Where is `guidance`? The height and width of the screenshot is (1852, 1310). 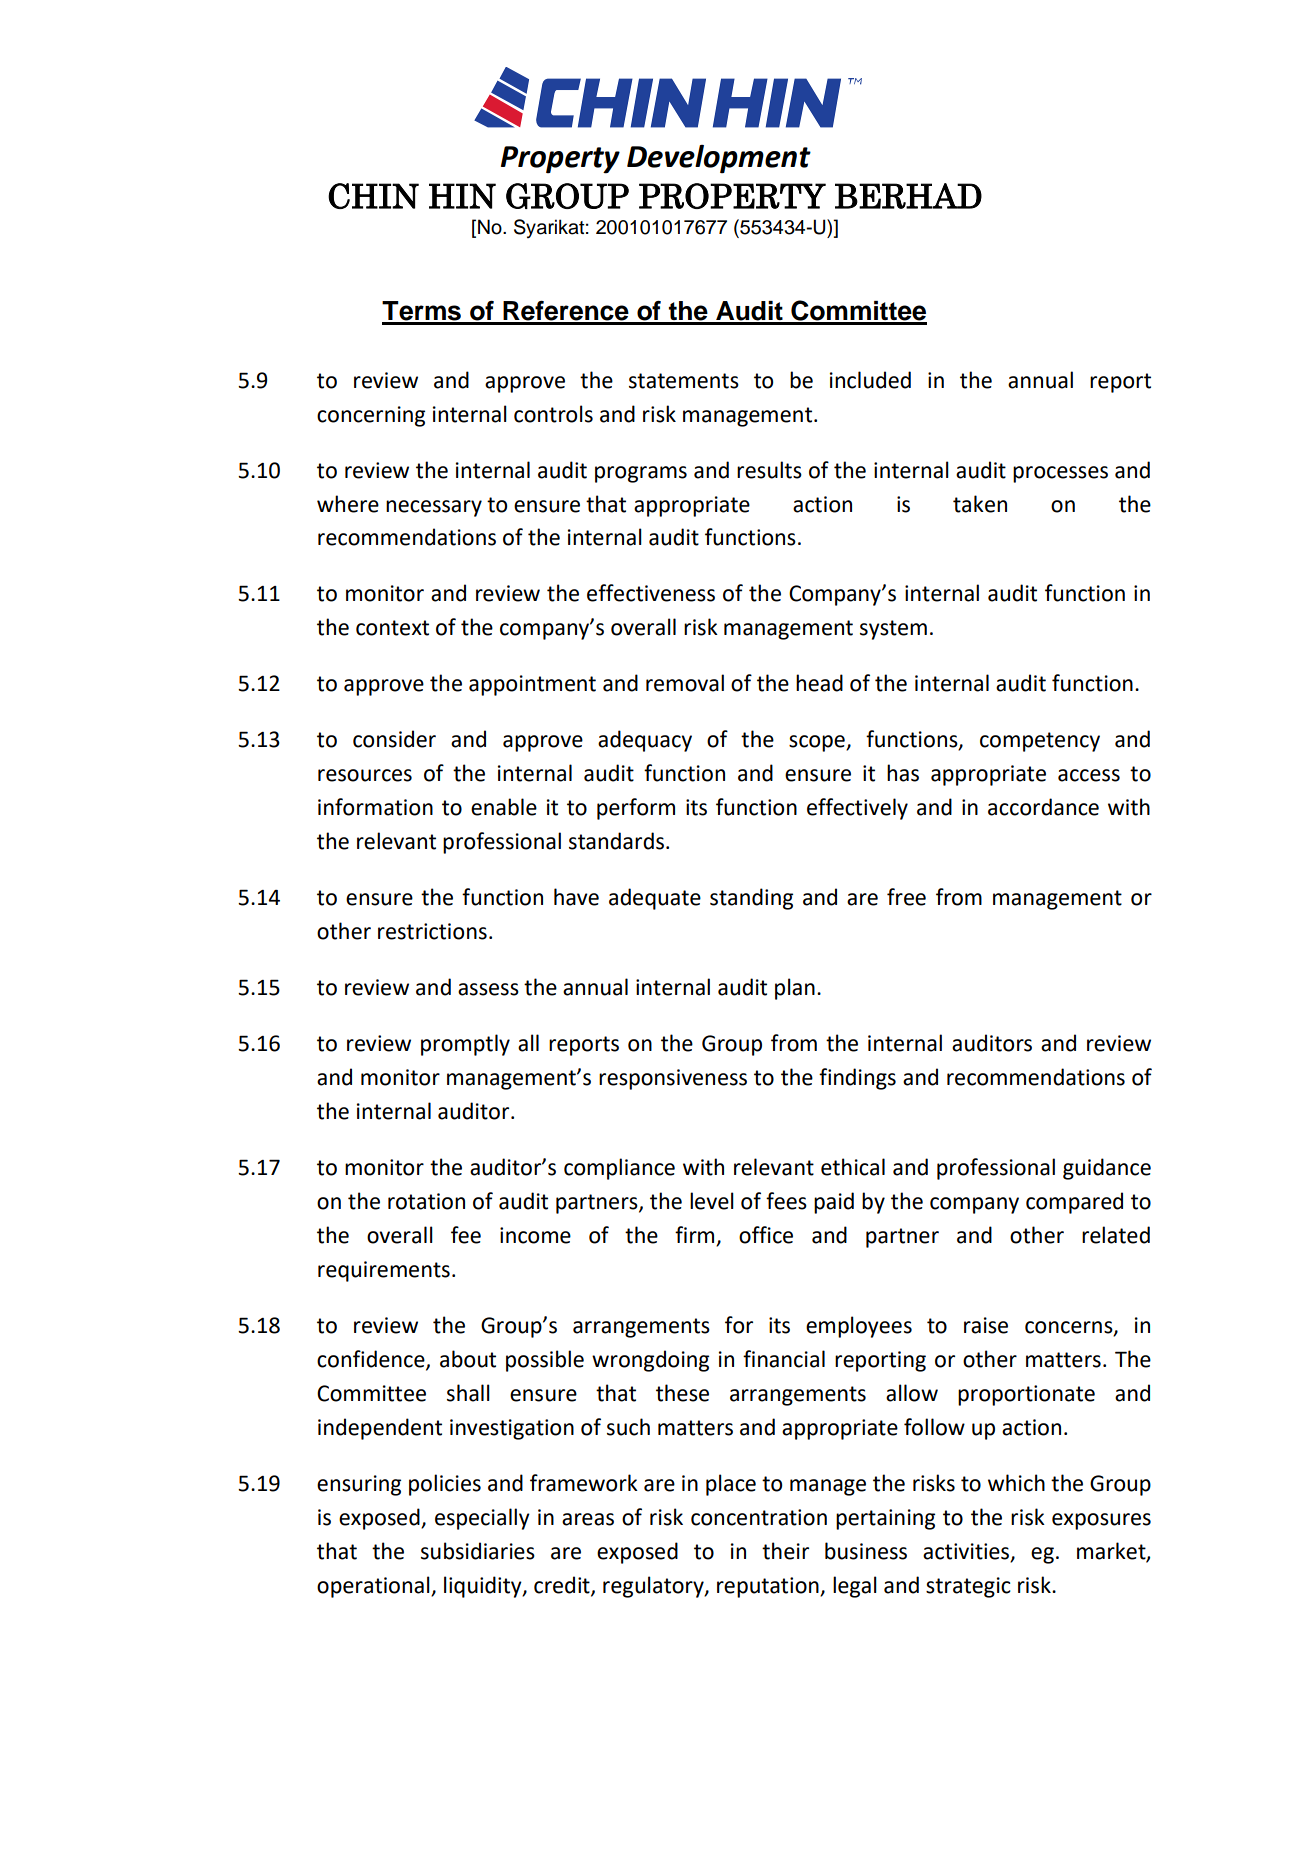
guidance is located at coordinates (1107, 1169).
